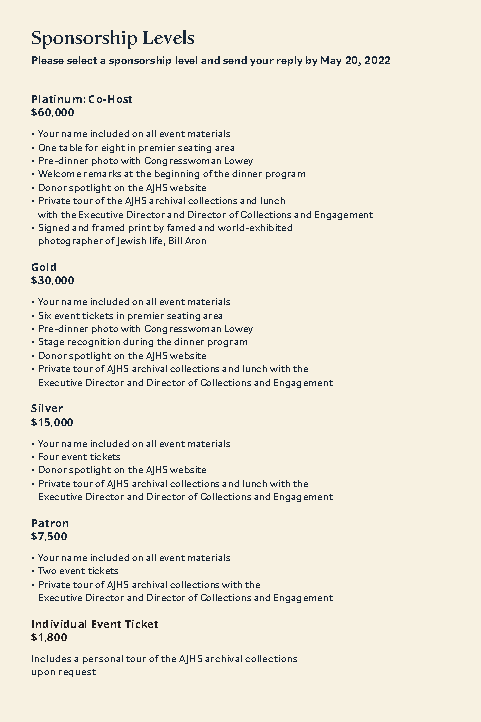 This page has height=722, width=481. Describe the element at coordinates (82, 60) in the page. I see `select` at that location.
